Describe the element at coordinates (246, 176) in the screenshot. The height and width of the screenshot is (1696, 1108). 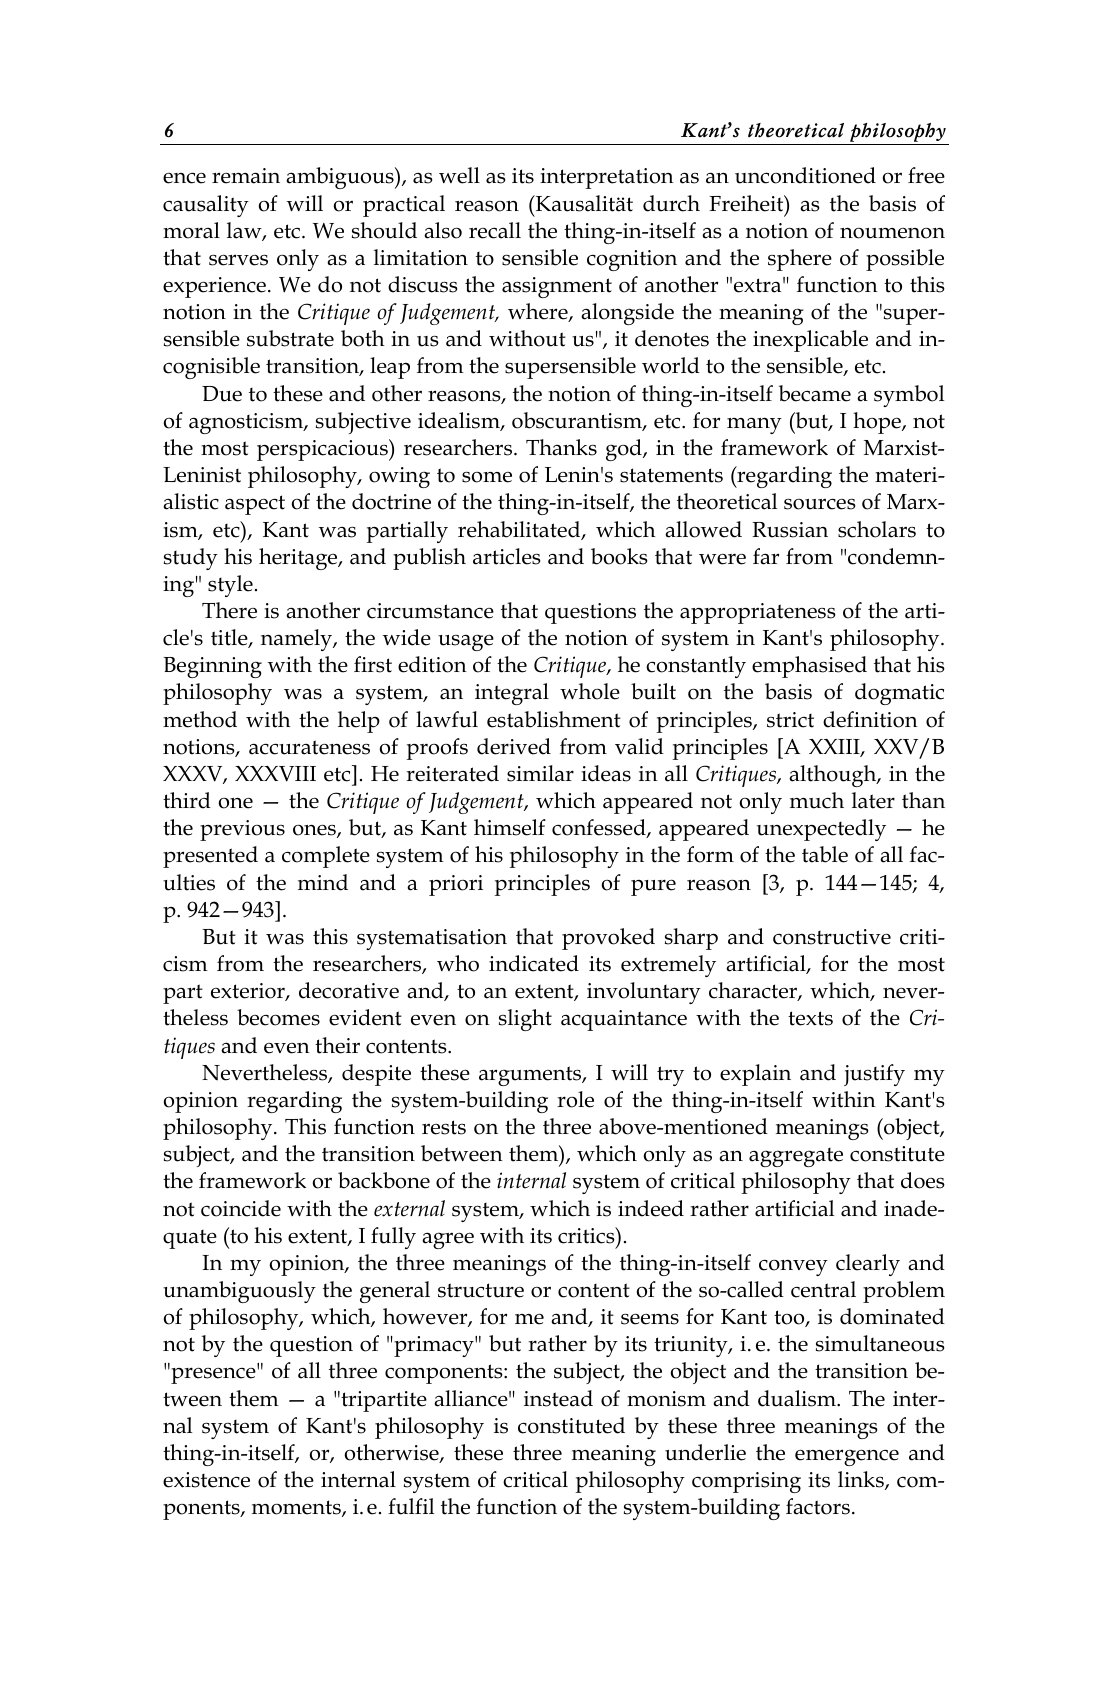
I see `remain` at that location.
